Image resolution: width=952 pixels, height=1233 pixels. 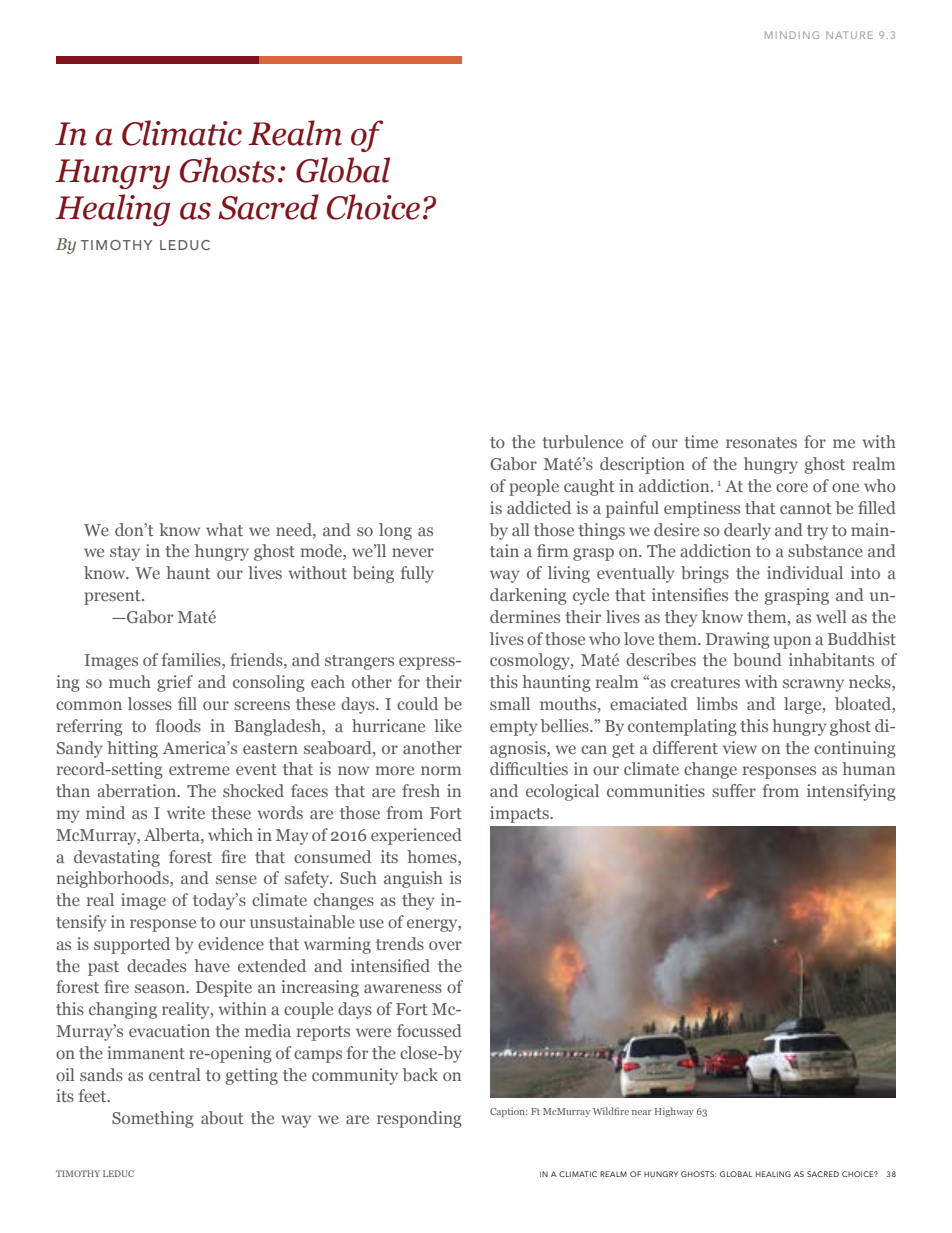 What do you see at coordinates (153, 1119) in the image?
I see `Something` at bounding box center [153, 1119].
